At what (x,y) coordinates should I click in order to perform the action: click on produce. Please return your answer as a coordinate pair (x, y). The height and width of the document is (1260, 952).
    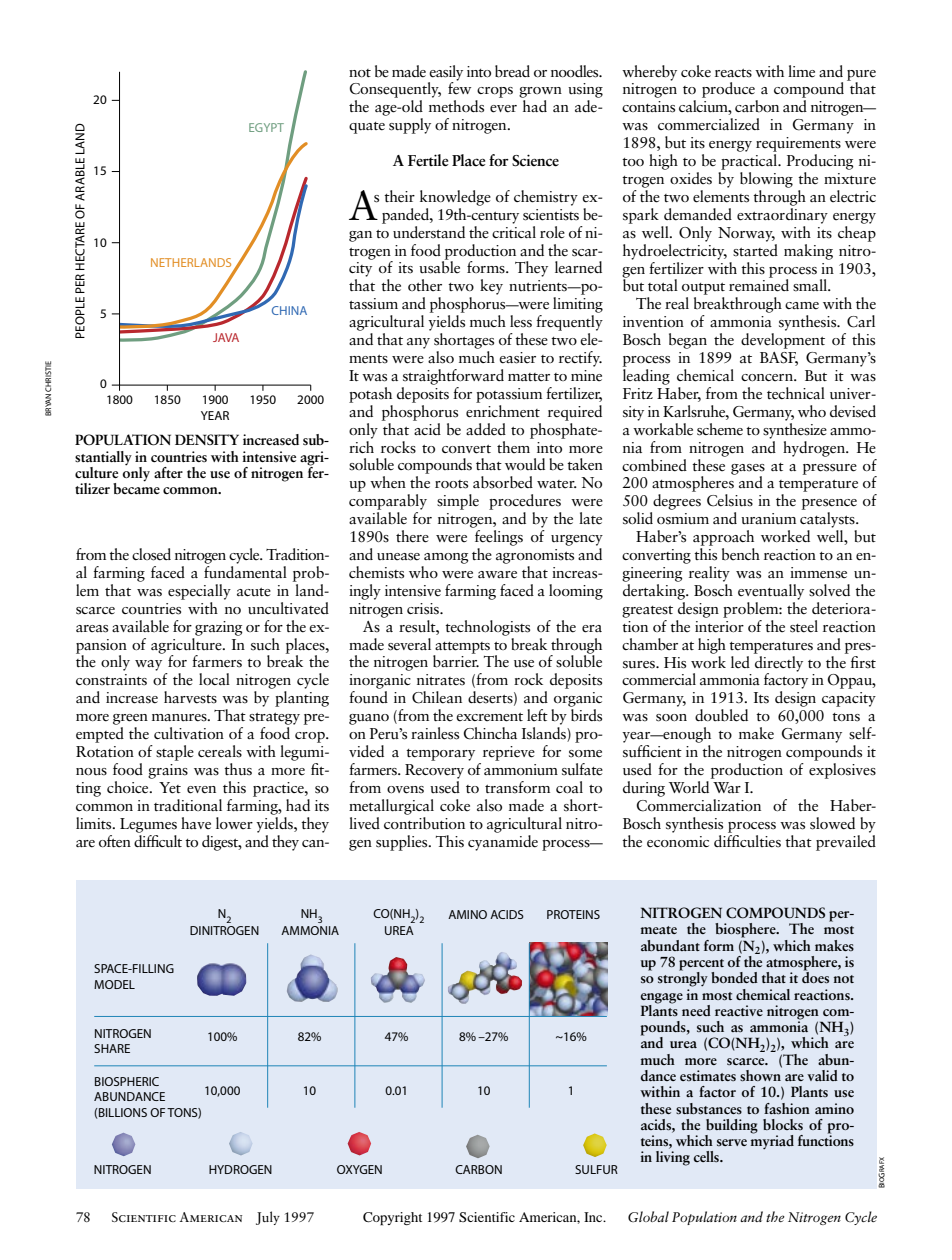
    Looking at the image, I should click on (728, 90).
